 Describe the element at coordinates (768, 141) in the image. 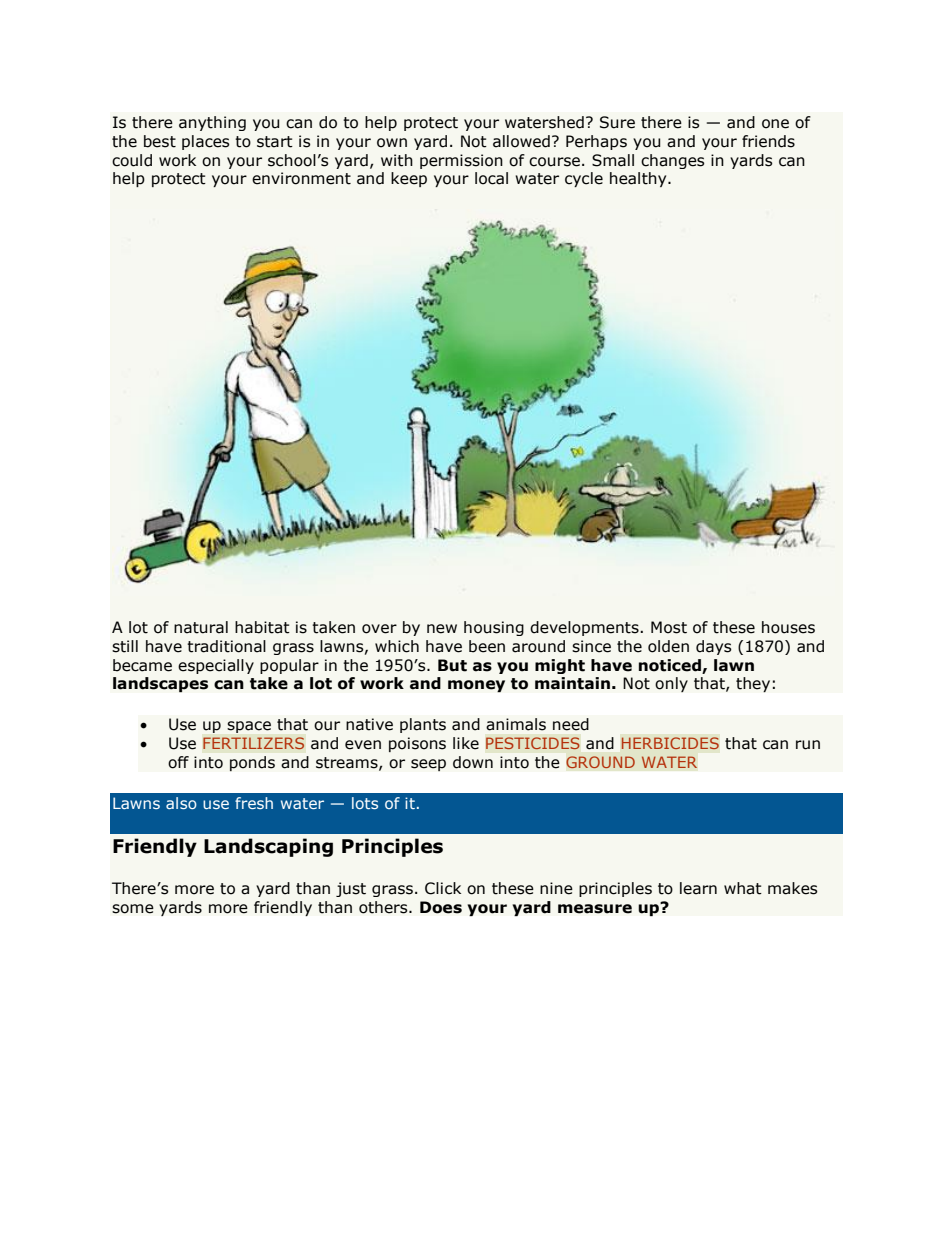

I see `friends` at that location.
